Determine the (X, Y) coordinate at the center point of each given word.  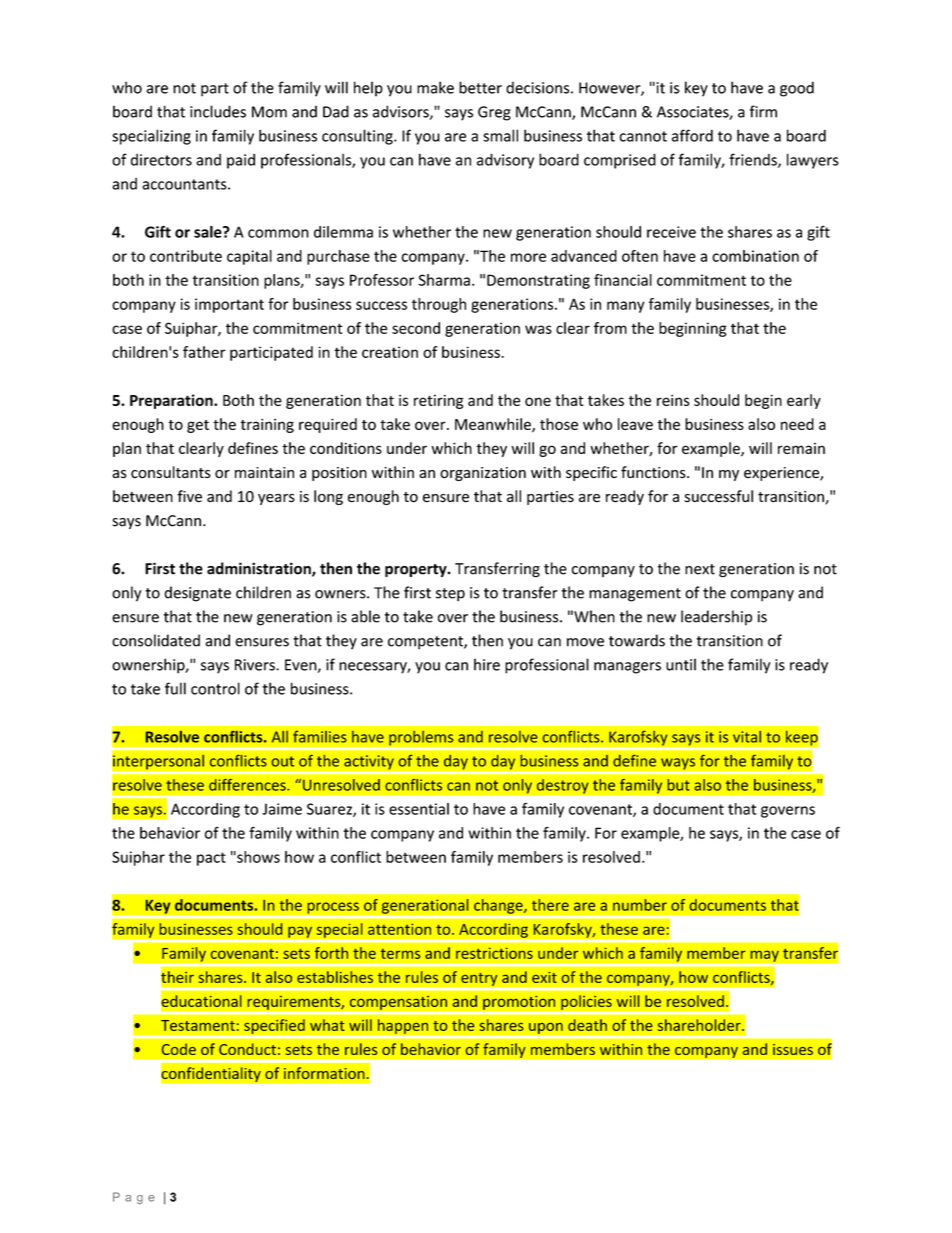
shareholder (700, 1025)
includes (218, 111)
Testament (198, 1025)
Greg (494, 113)
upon (545, 1028)
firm (763, 111)
